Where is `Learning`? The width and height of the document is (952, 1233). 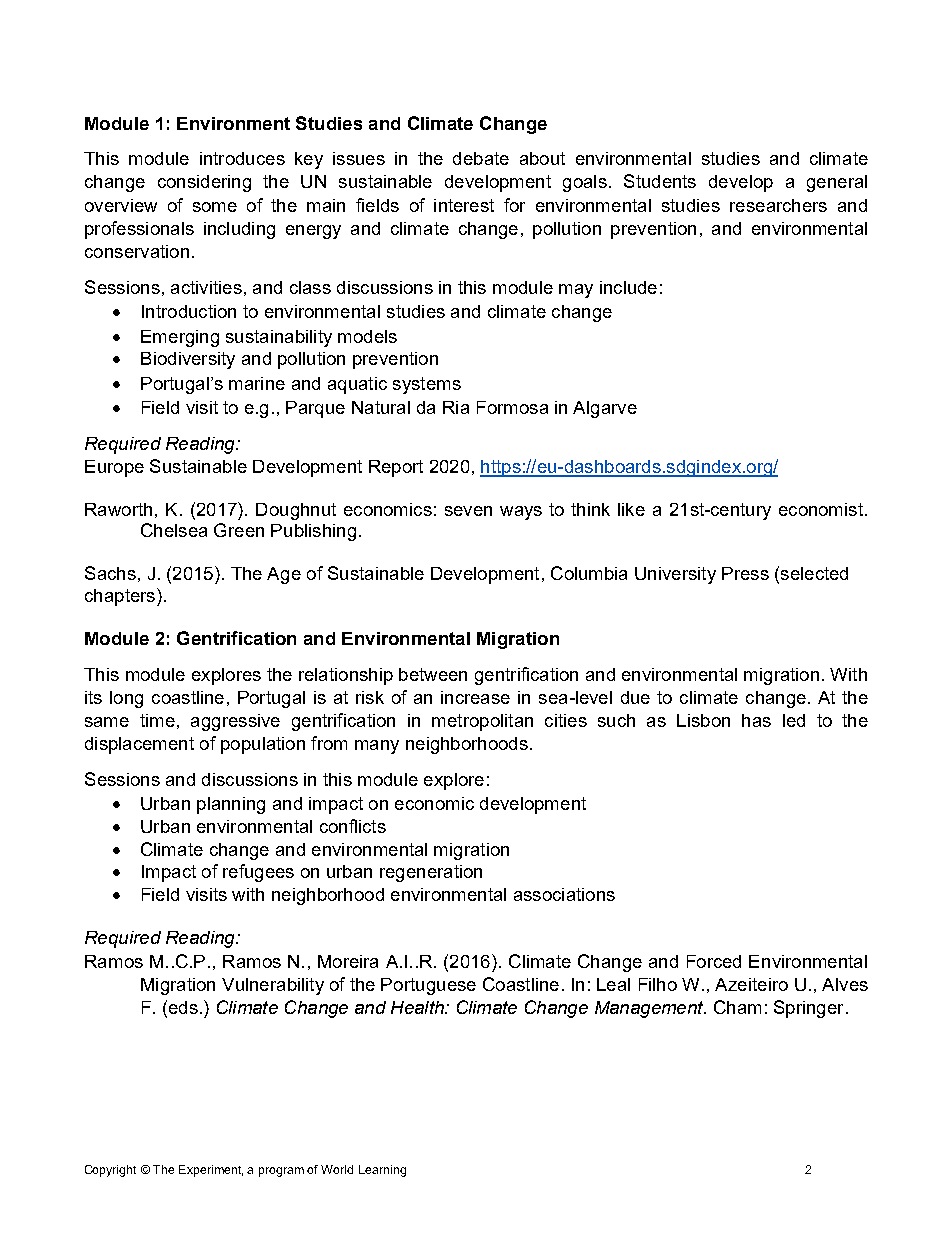 Learning is located at coordinates (382, 1171).
